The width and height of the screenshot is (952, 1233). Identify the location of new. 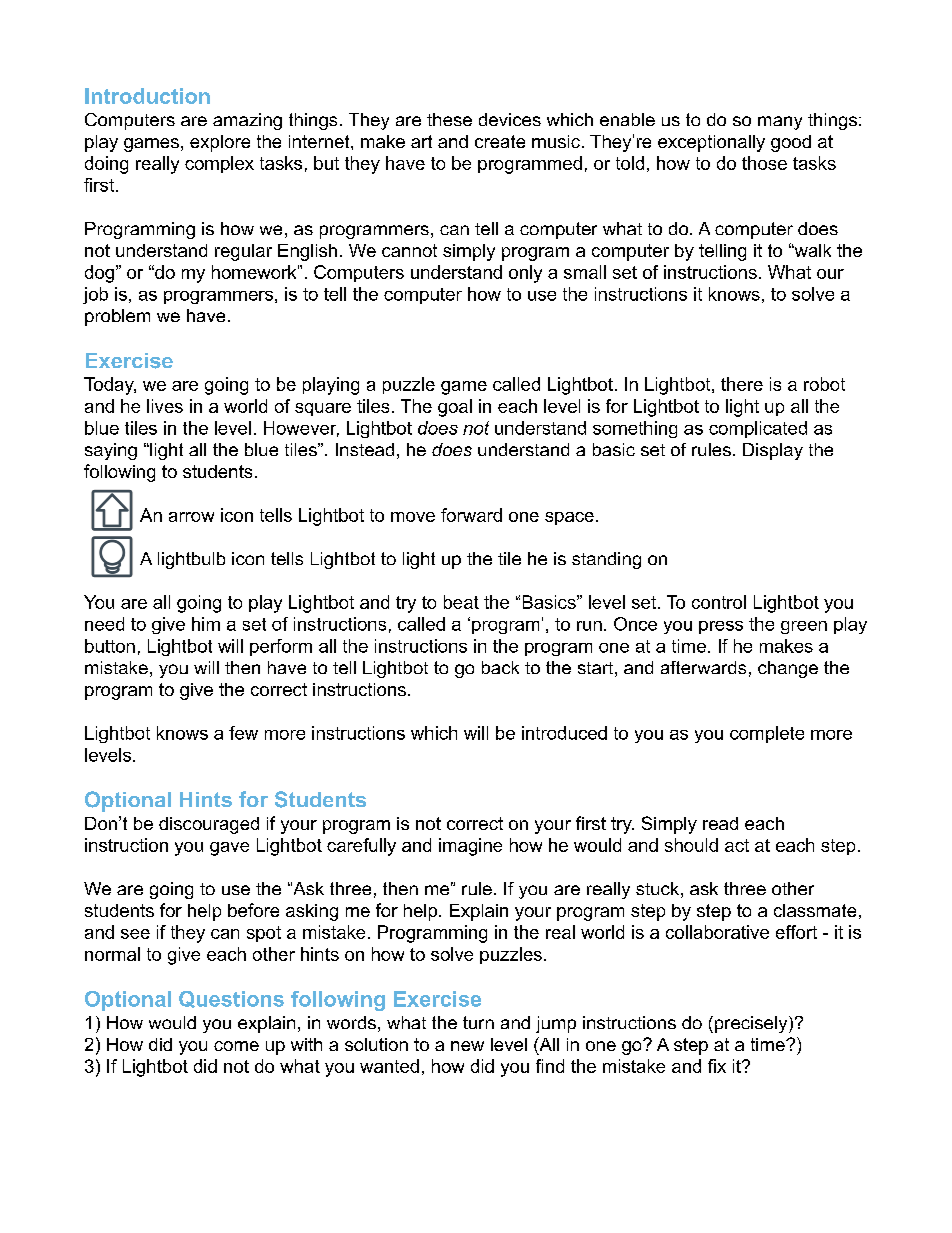
(467, 1046).
